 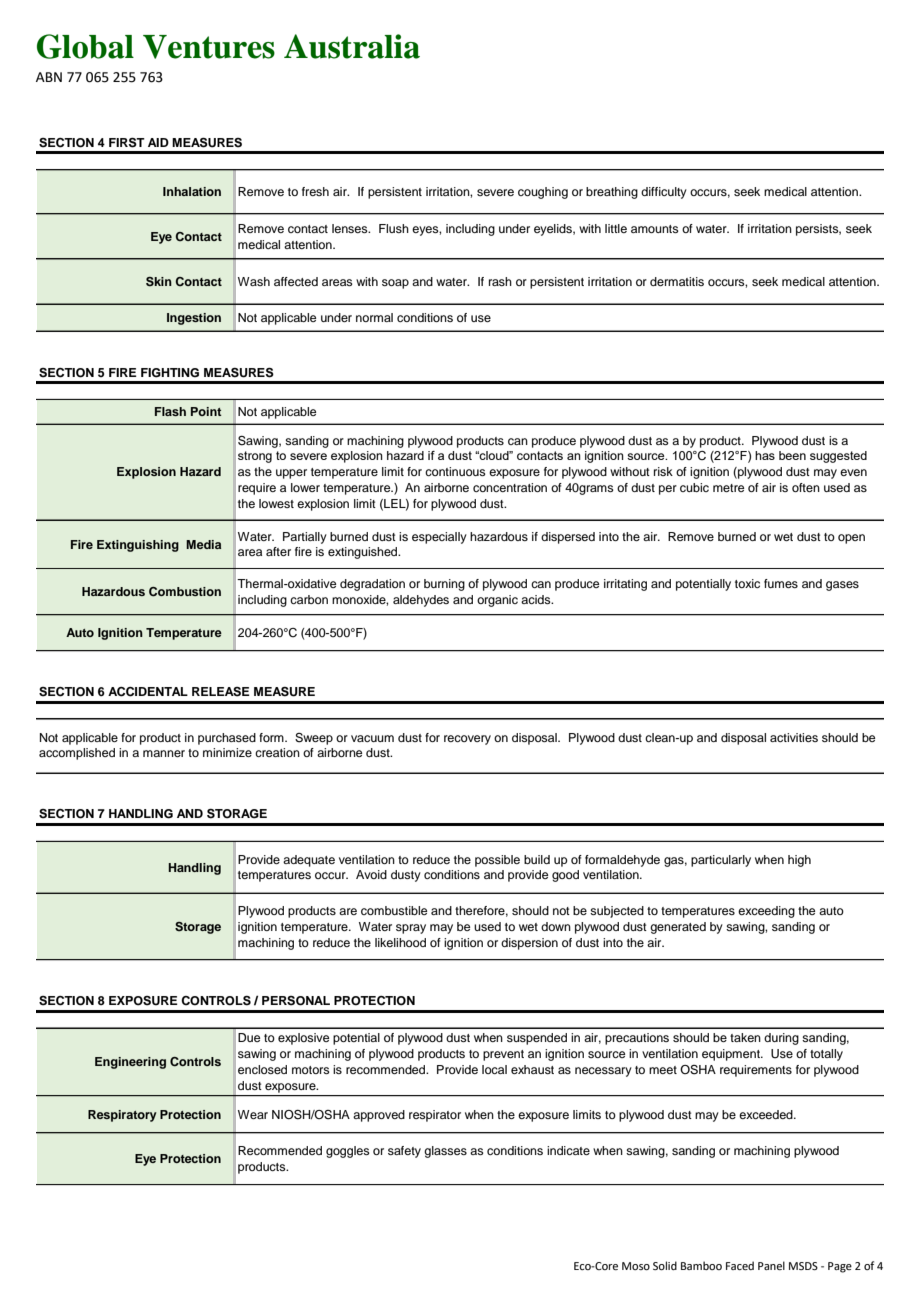 What do you see at coordinates (421, 601) in the page?
I see `aldehydes` at bounding box center [421, 601].
